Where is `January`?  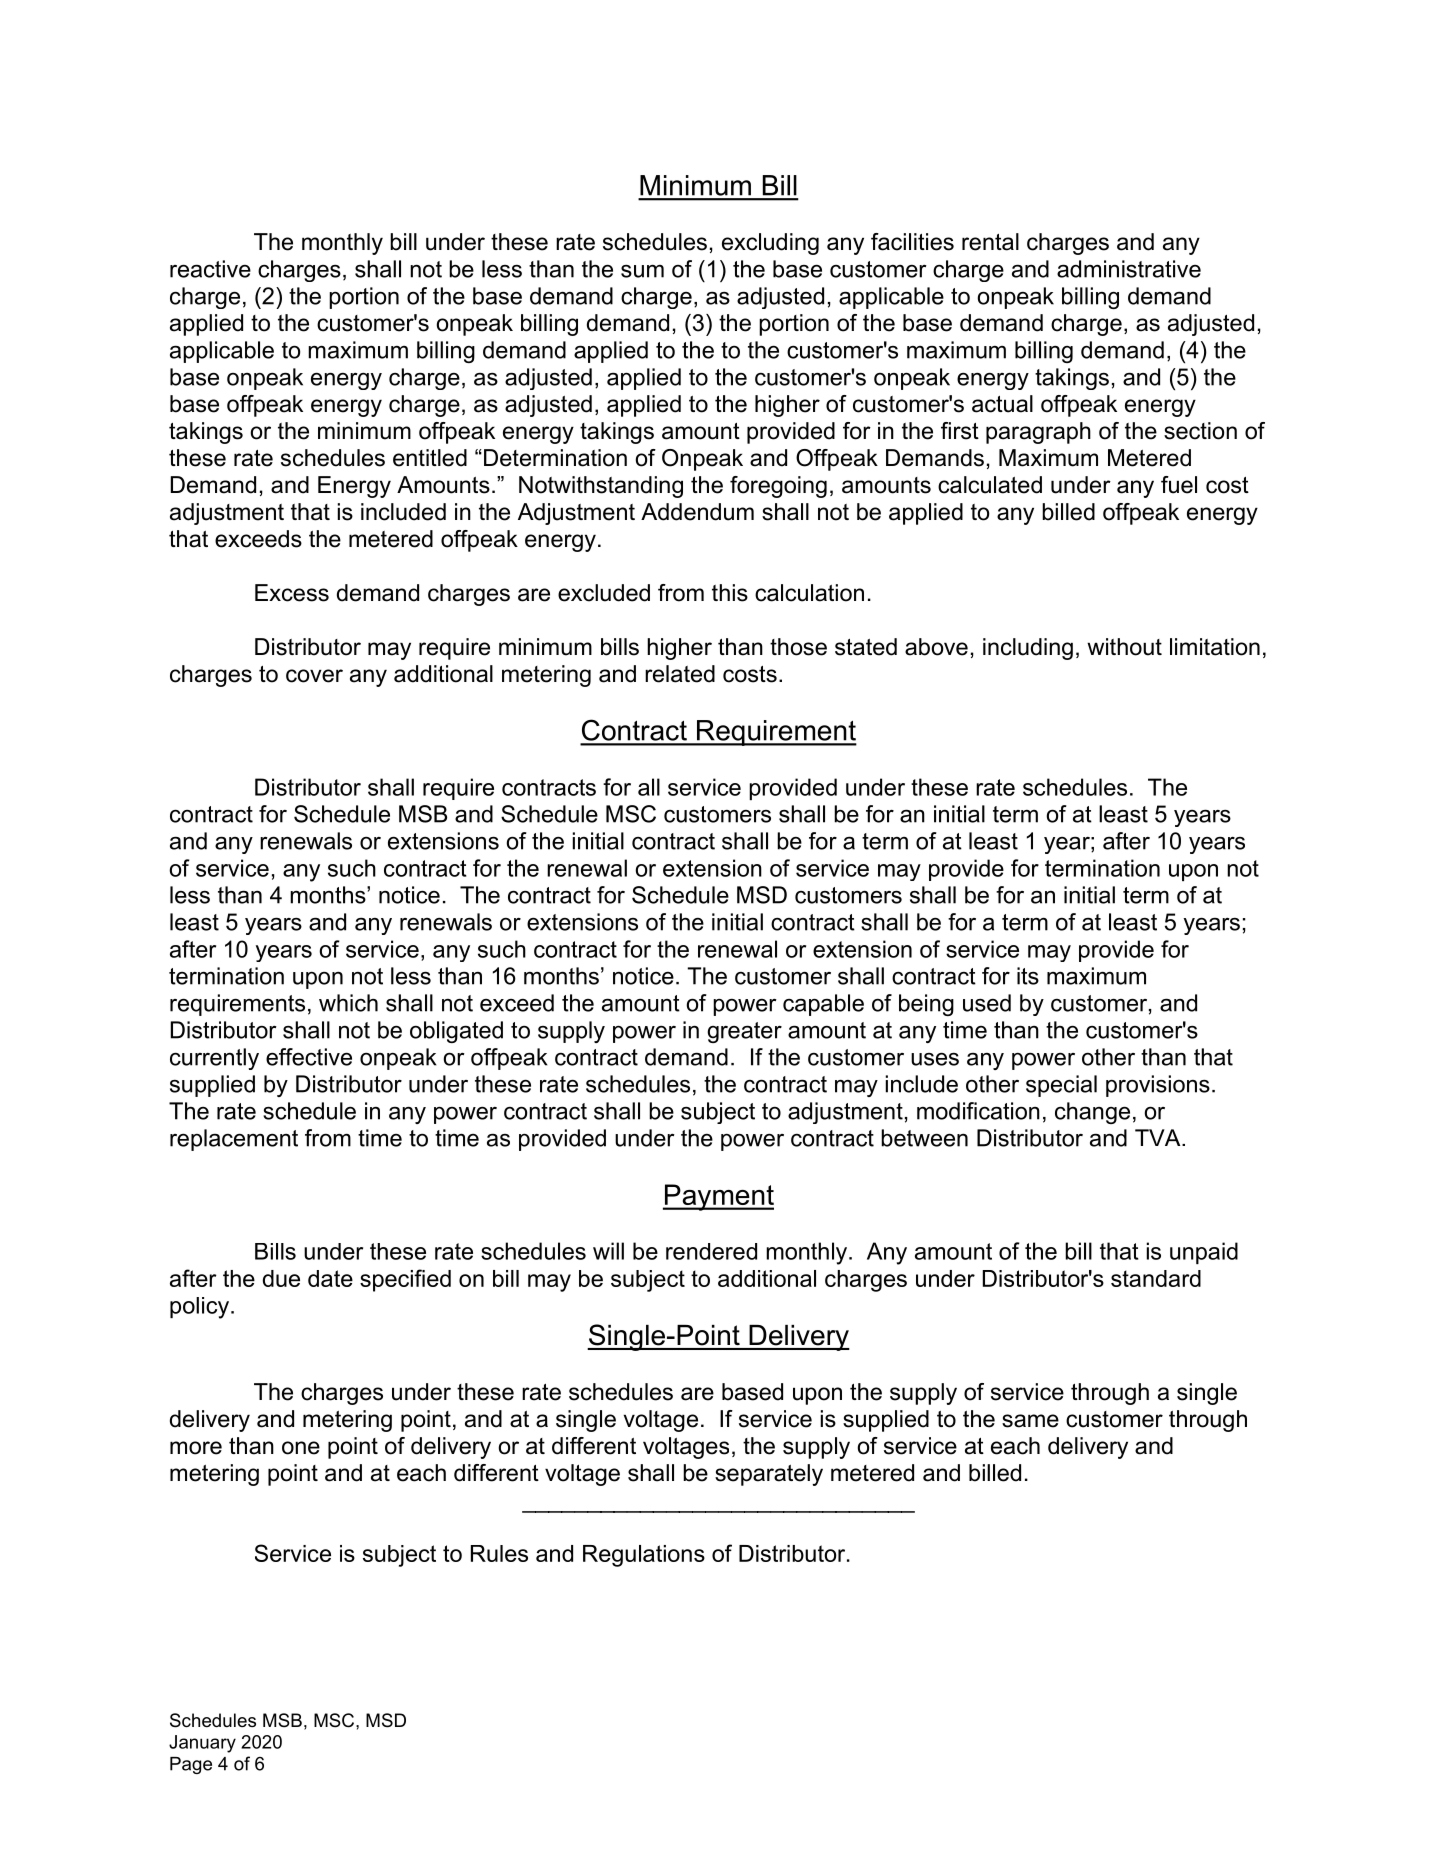
January is located at coordinates (202, 1744).
